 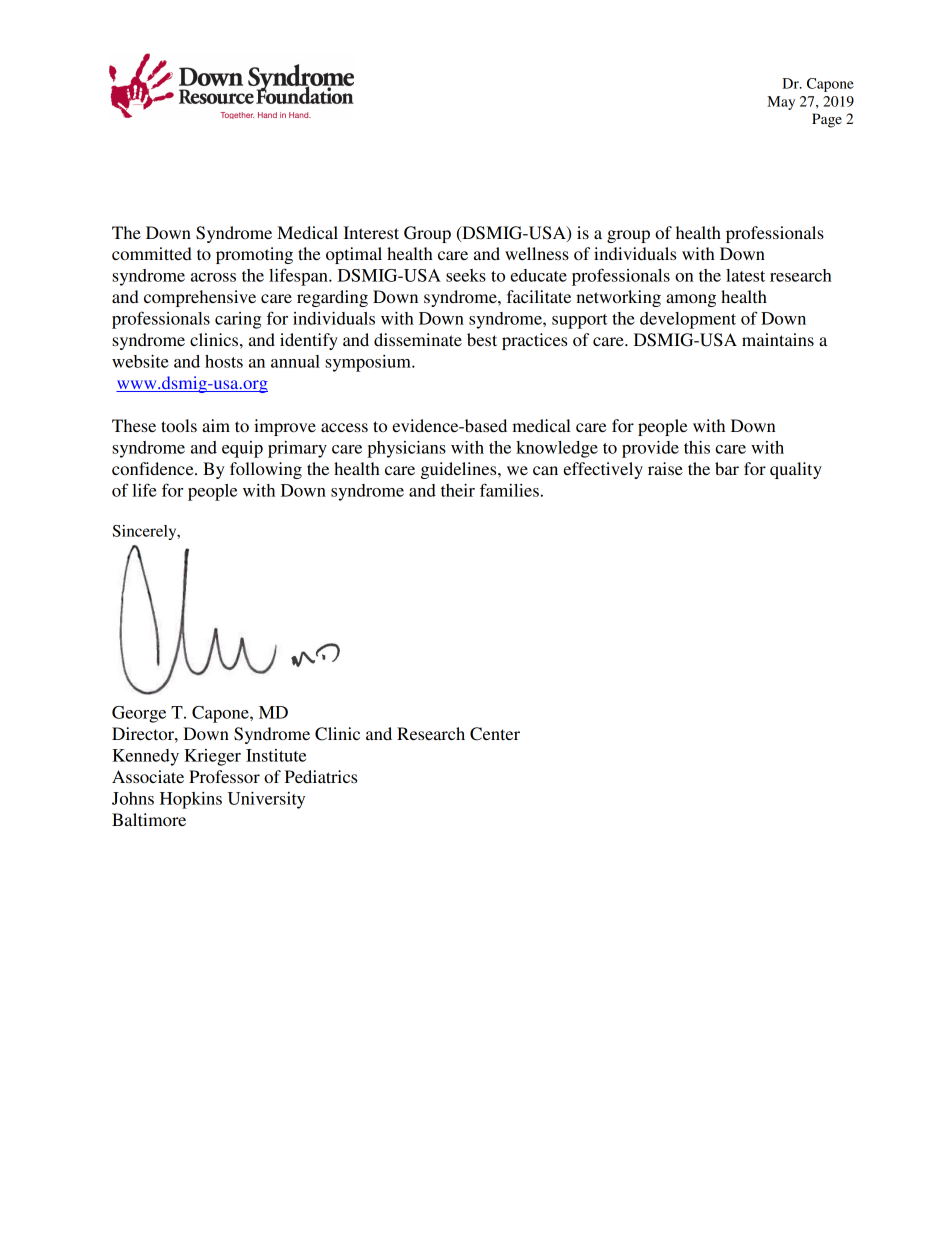 What do you see at coordinates (321, 776) in the screenshot?
I see `Pediatrics` at bounding box center [321, 776].
